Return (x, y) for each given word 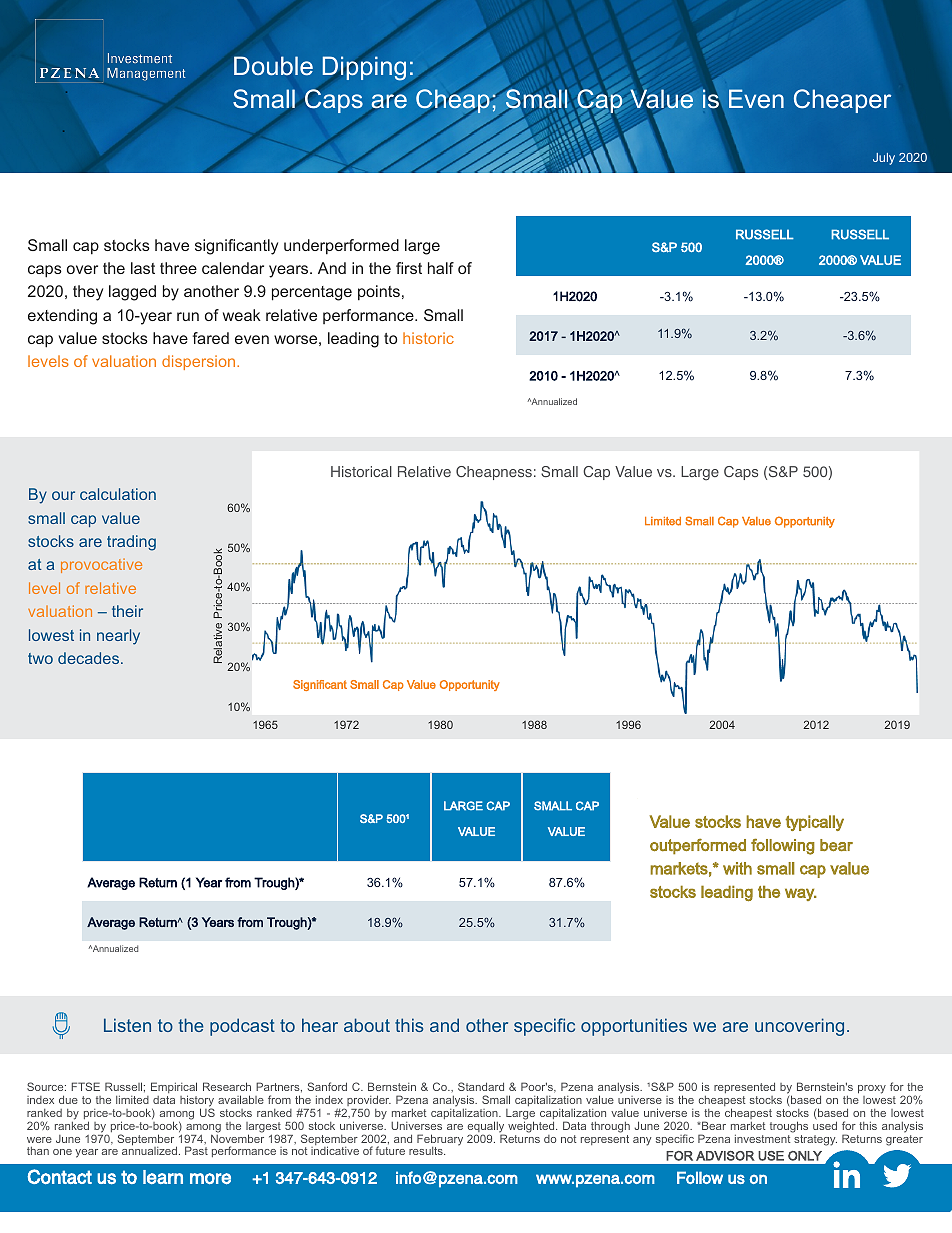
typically (814, 823)
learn (163, 1177)
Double (273, 66)
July (884, 159)
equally (486, 1128)
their (127, 611)
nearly (118, 637)
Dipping (364, 68)
